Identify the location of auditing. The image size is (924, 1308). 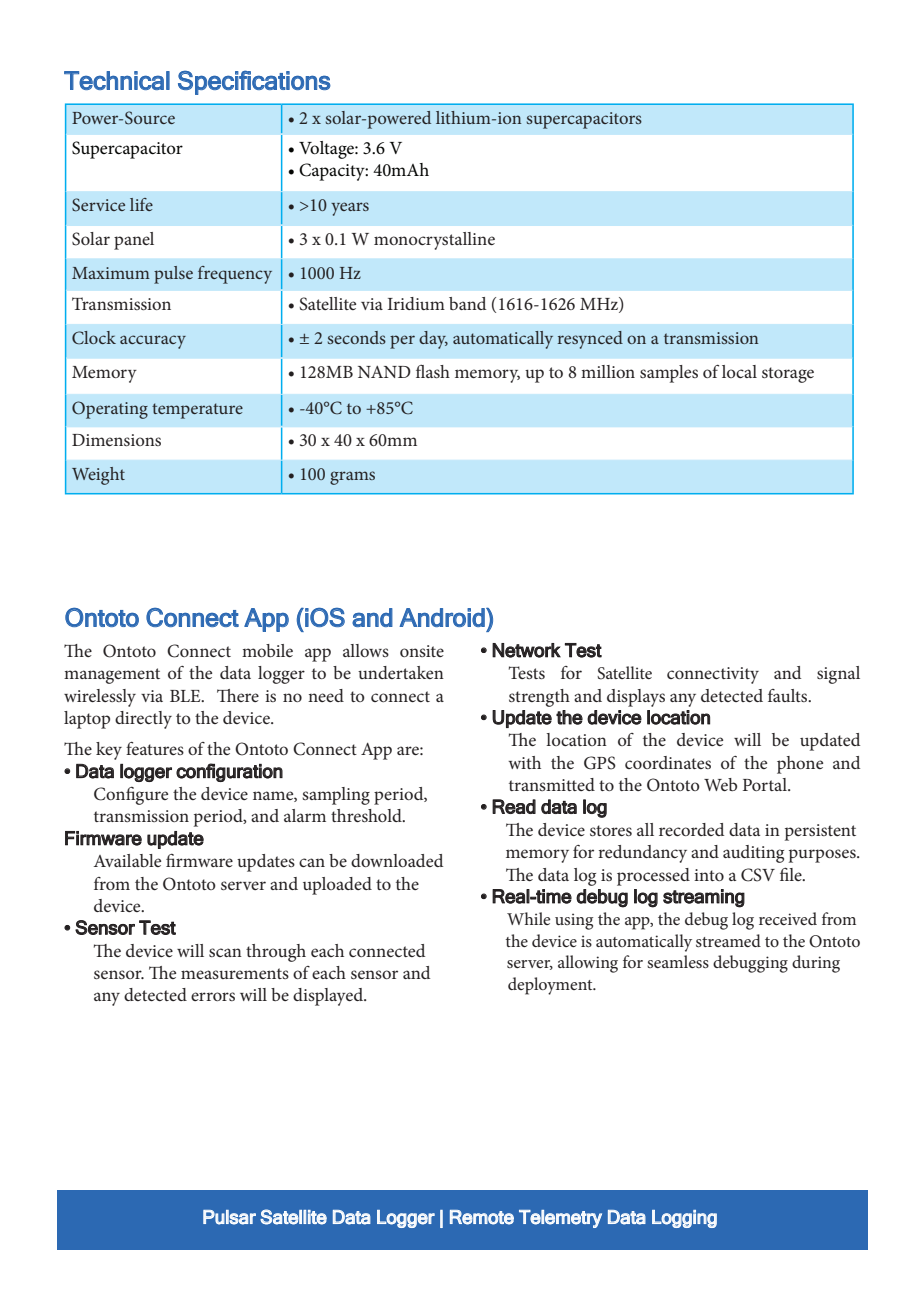
(753, 854).
